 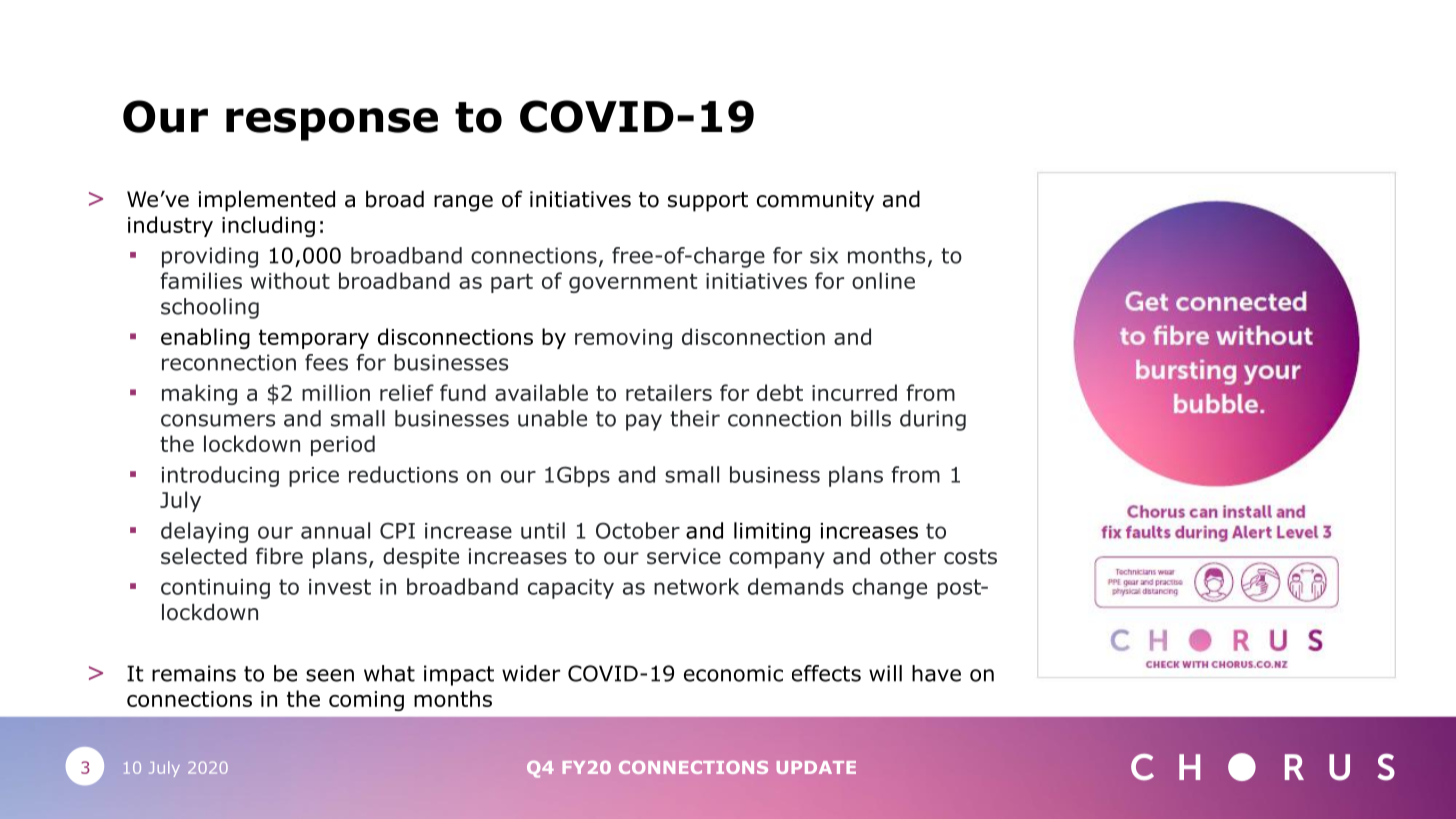 I want to click on incurred, so click(x=854, y=392).
